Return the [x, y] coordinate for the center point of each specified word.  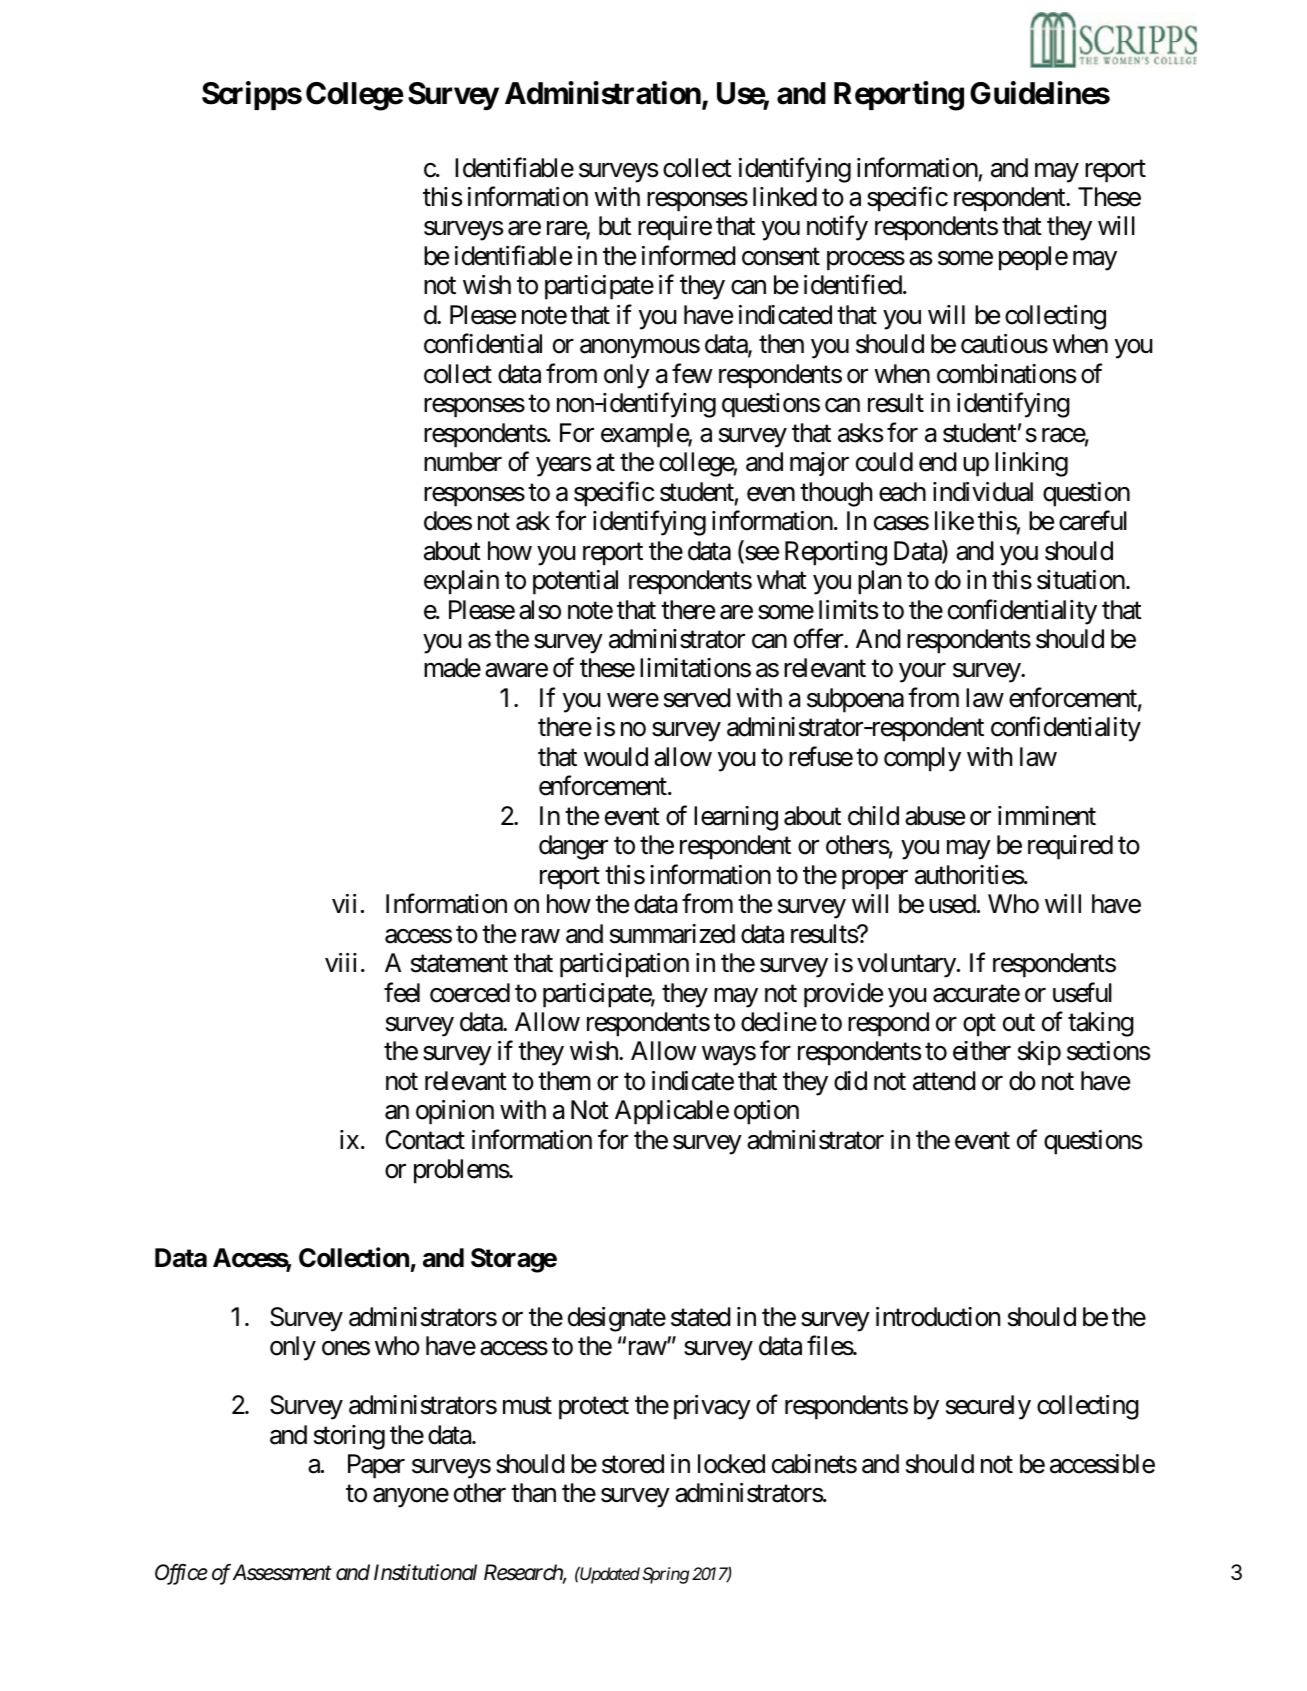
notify [837, 228]
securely [988, 1407]
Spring [666, 1575]
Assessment [282, 1572]
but [615, 226]
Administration [604, 94]
